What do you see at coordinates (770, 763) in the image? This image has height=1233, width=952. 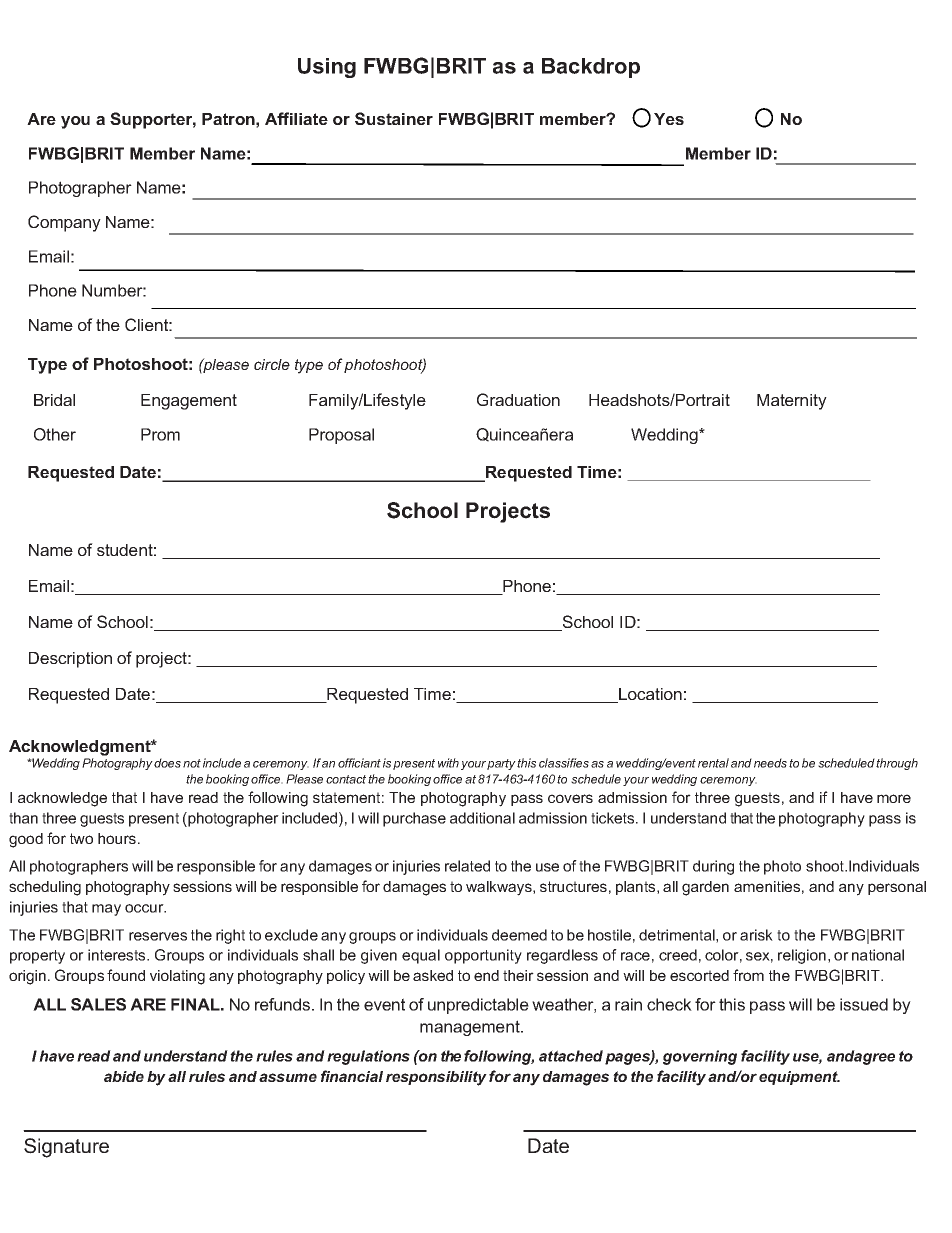 I see `needs` at bounding box center [770, 763].
